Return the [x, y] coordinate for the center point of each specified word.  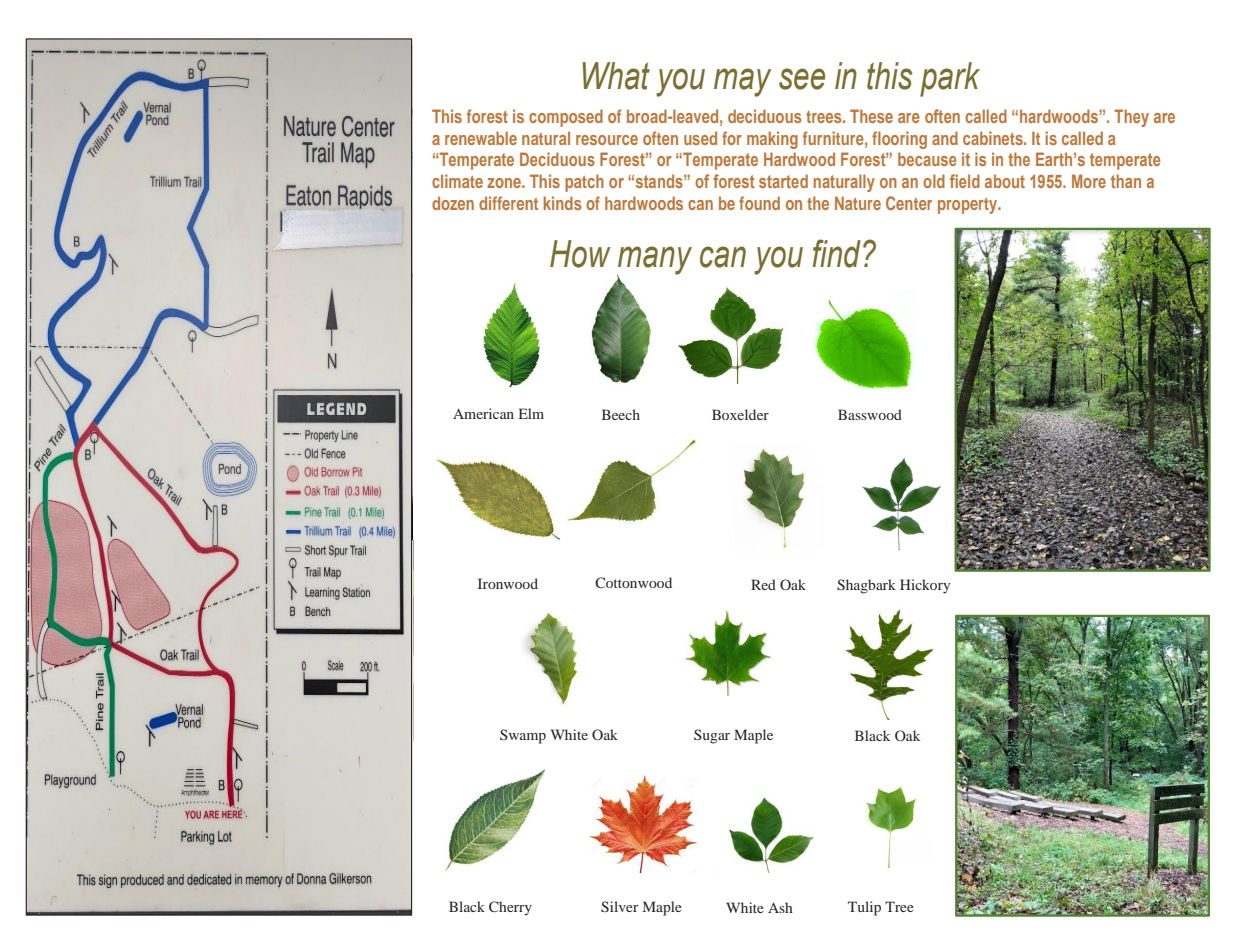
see [802, 79]
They [1131, 118]
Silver [620, 907]
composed [566, 118]
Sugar [712, 736]
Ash [780, 907]
